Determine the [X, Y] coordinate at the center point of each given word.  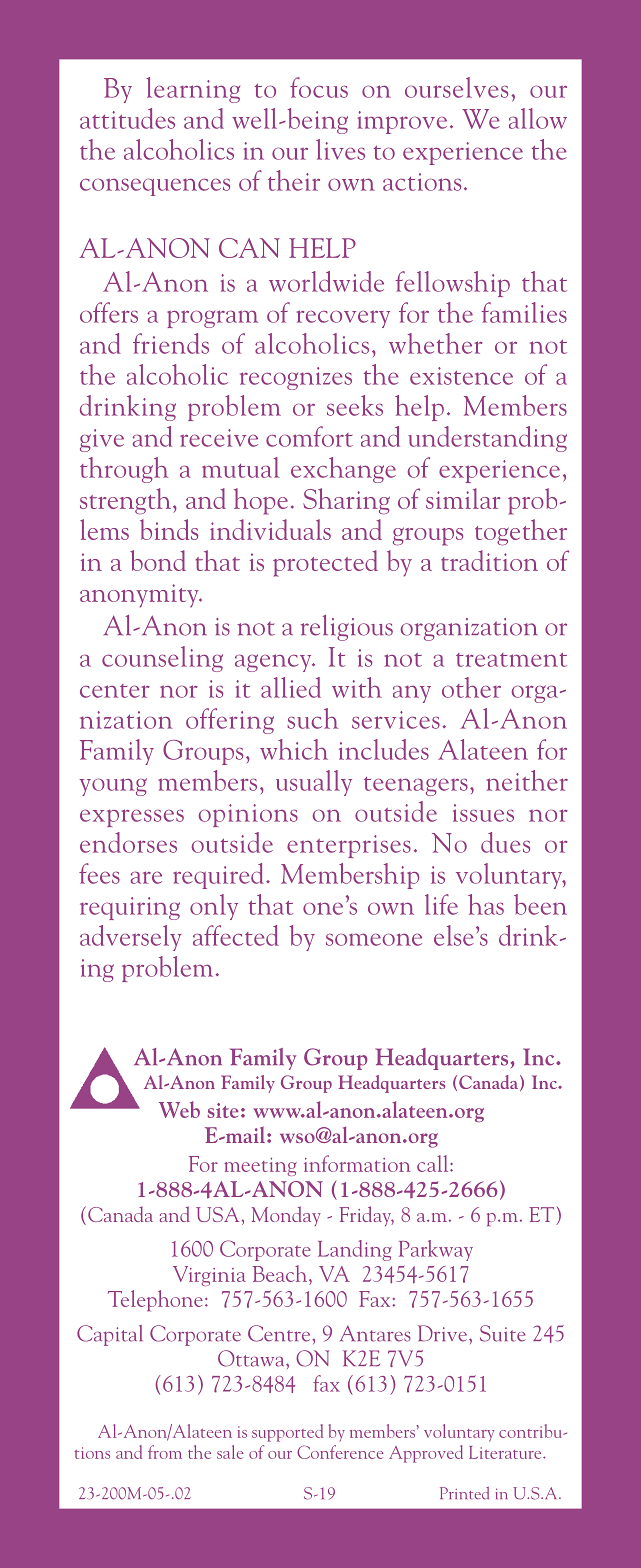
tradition [489, 560]
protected [325, 563]
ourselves [456, 87]
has [486, 904]
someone [374, 939]
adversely [131, 938]
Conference [340, 1452]
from [165, 1452]
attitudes [127, 118]
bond [158, 560]
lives [340, 149]
